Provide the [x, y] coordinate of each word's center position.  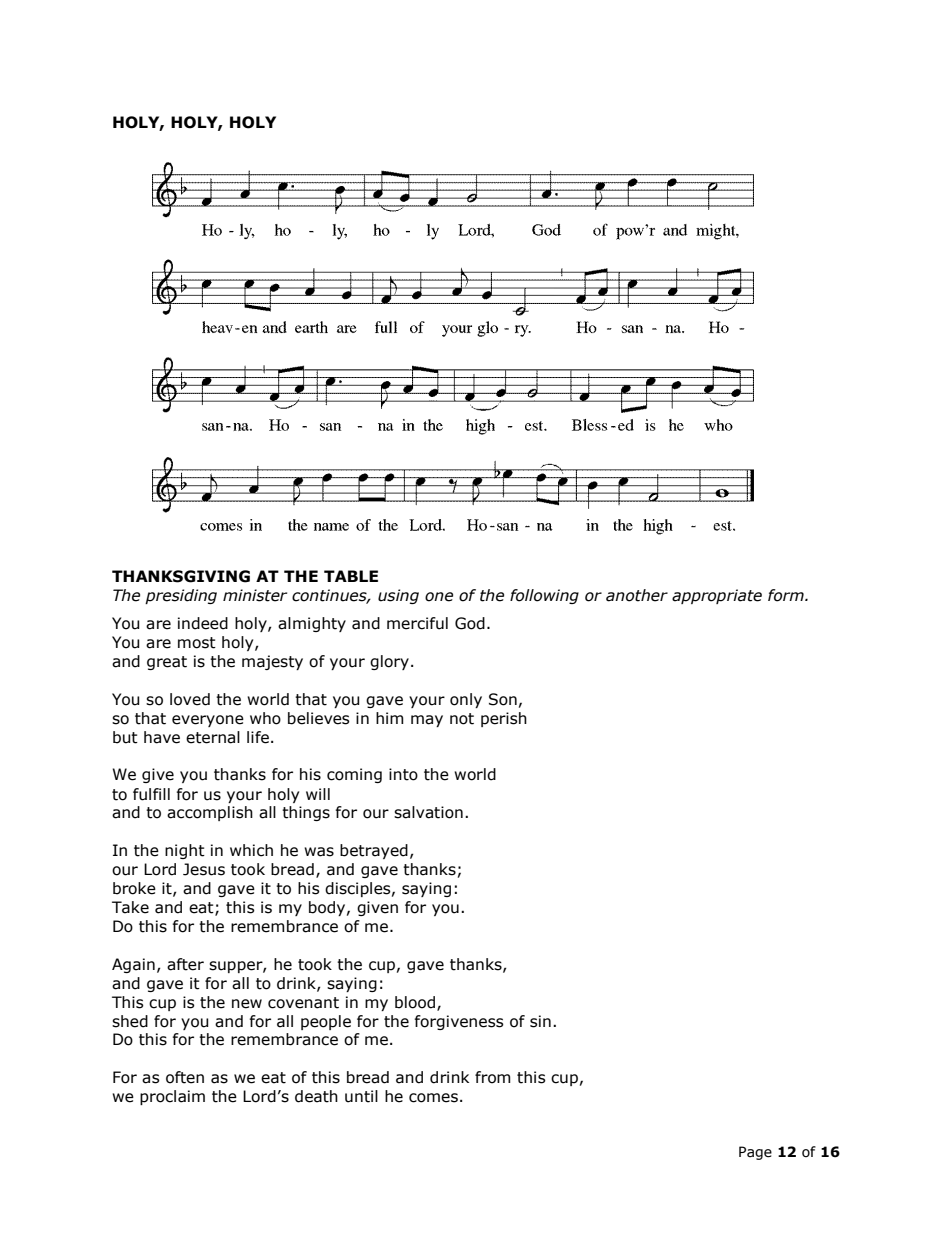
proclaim [172, 1097]
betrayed [374, 851]
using [398, 596]
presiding [181, 596]
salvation [428, 812]
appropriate [717, 596]
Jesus [204, 869]
